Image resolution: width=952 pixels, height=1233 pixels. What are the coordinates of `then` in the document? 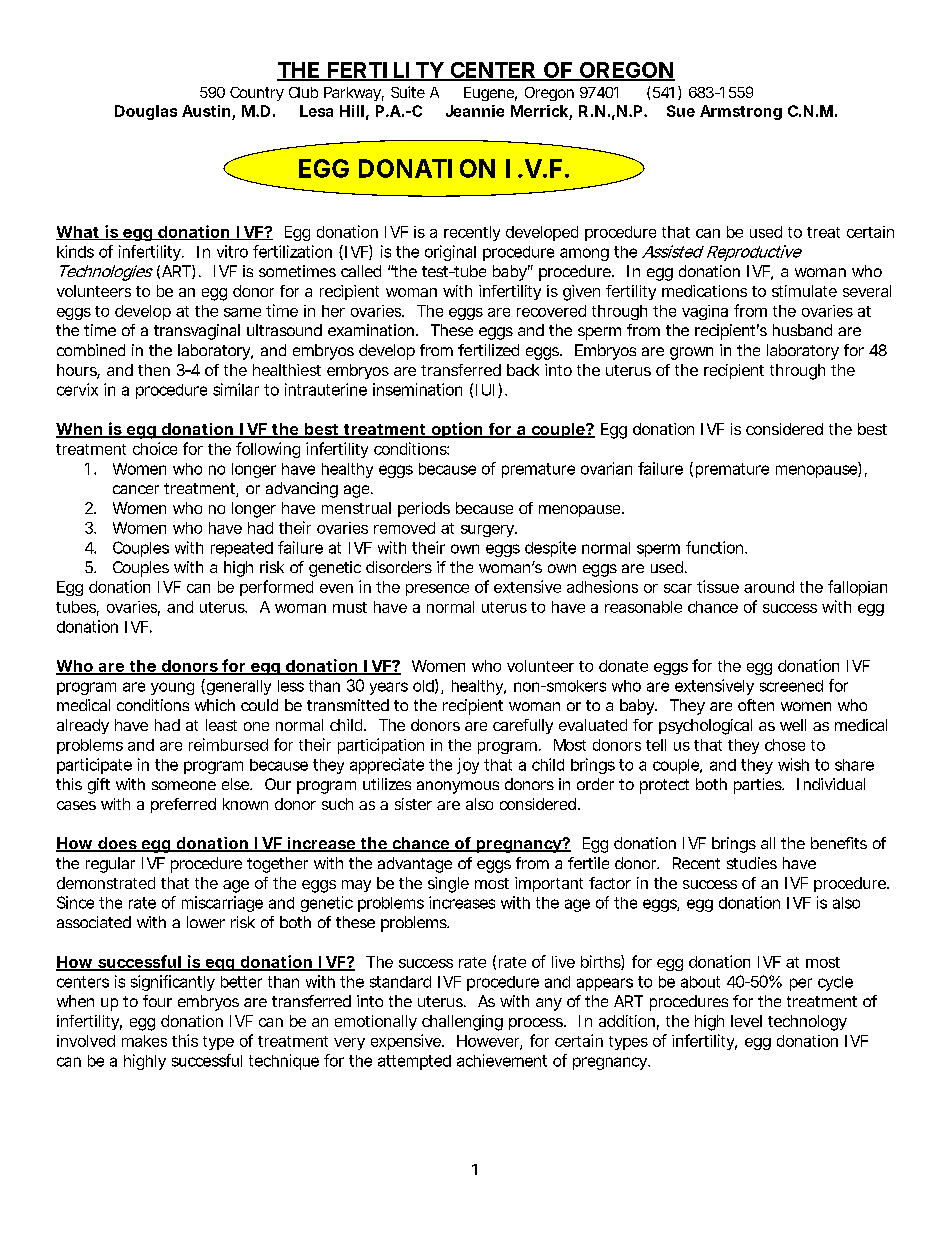 It's located at (154, 370).
